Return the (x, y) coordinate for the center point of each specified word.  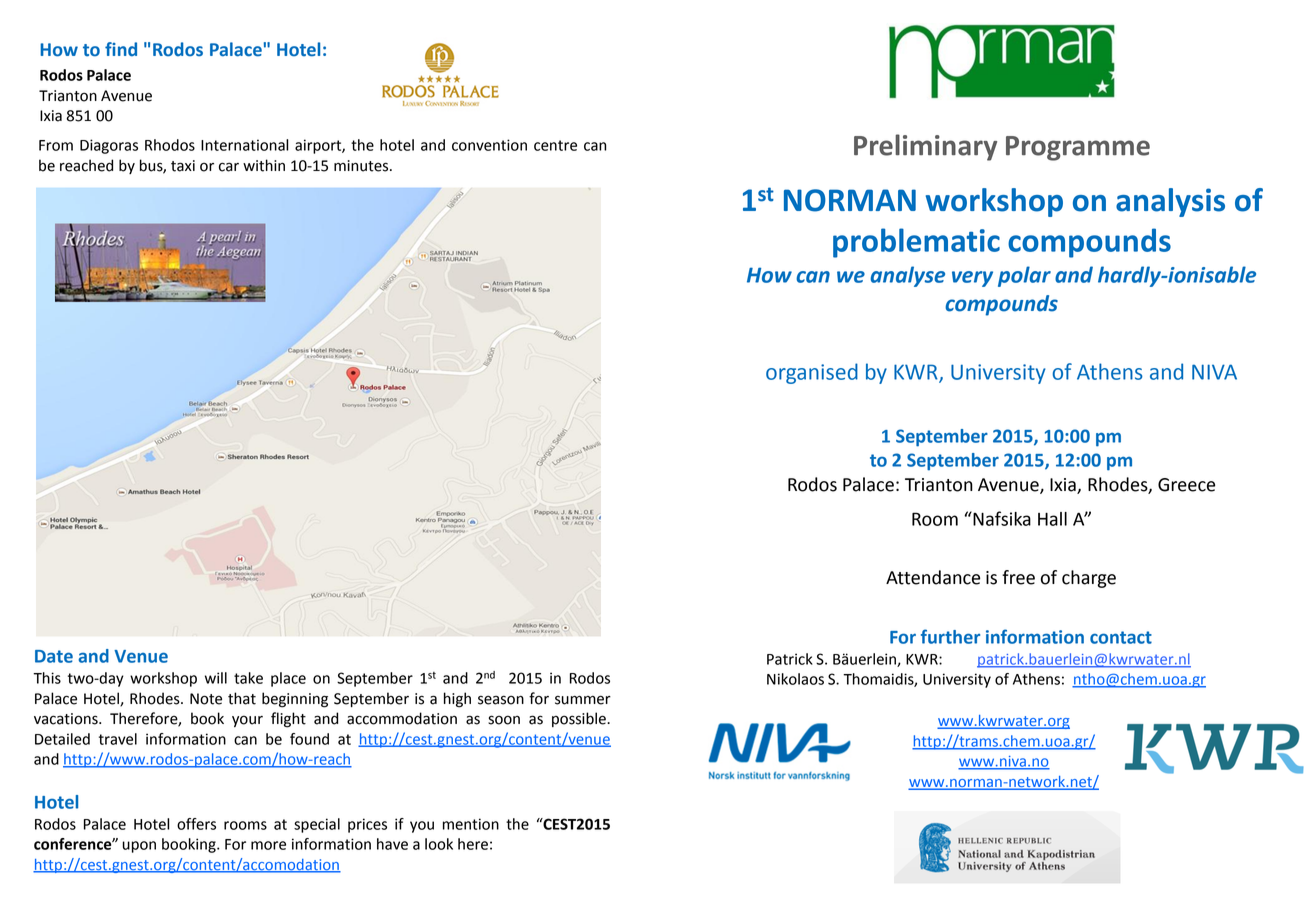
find (121, 49)
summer (583, 700)
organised (812, 373)
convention (489, 145)
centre (555, 145)
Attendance (933, 577)
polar (1024, 276)
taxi (183, 166)
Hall (1052, 519)
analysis (1170, 202)
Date (54, 656)
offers (196, 824)
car (229, 167)
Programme (1078, 148)
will (216, 678)
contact (1121, 637)
